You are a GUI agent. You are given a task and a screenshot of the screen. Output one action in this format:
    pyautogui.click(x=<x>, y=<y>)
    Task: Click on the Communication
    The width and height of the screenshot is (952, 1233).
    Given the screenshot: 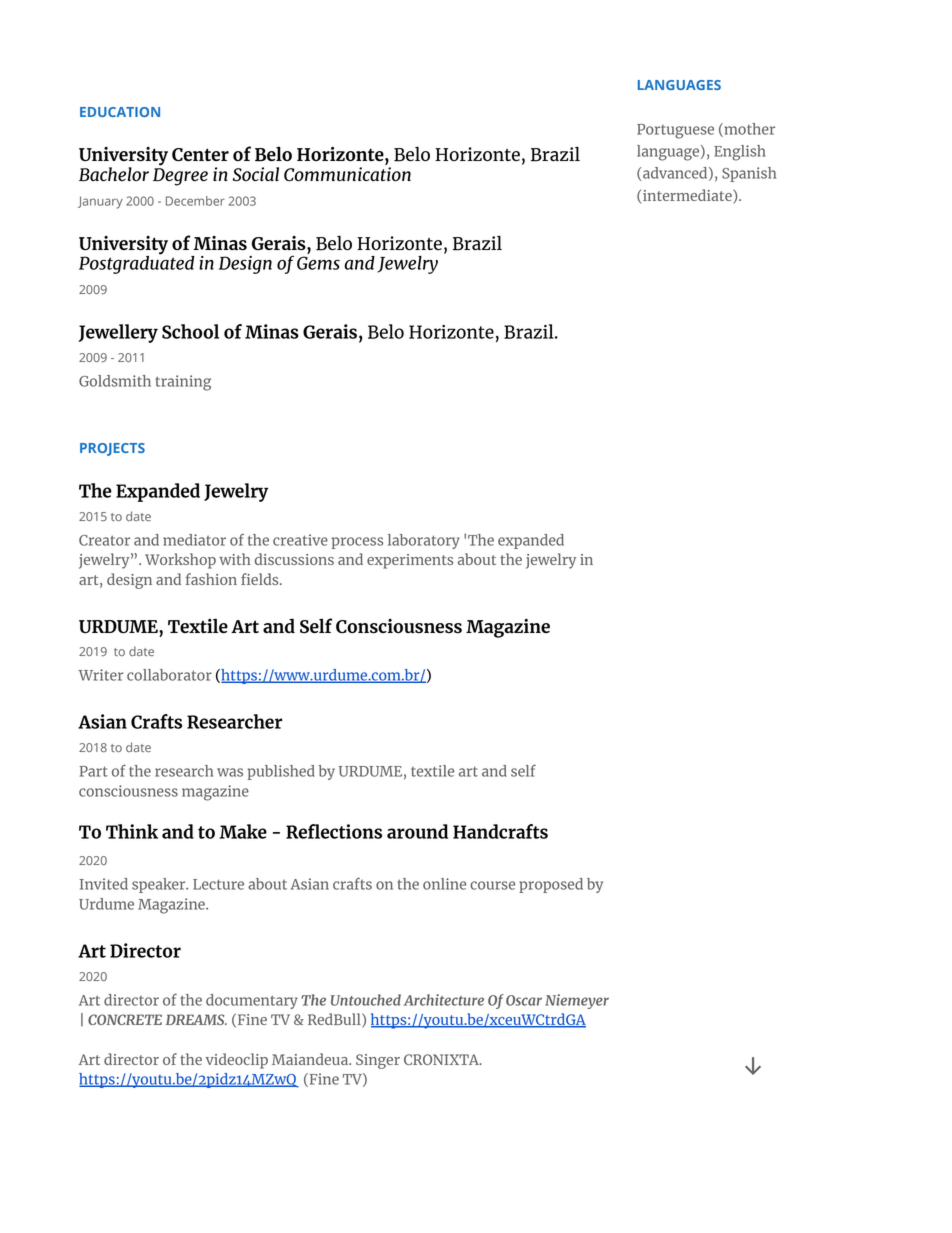 What is the action you would take?
    pyautogui.click(x=347, y=174)
